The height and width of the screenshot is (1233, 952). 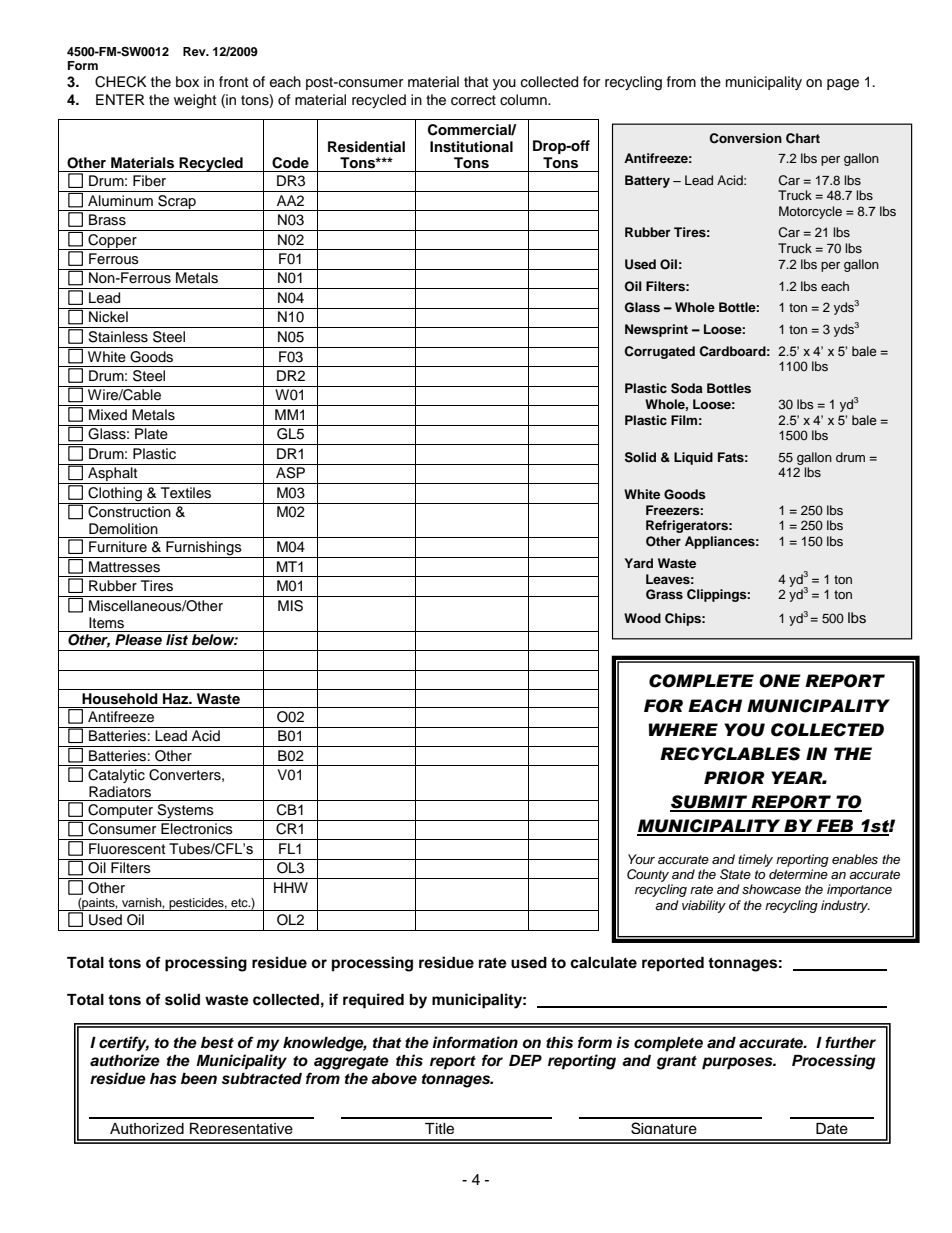 I want to click on Systems, so click(x=185, y=812).
